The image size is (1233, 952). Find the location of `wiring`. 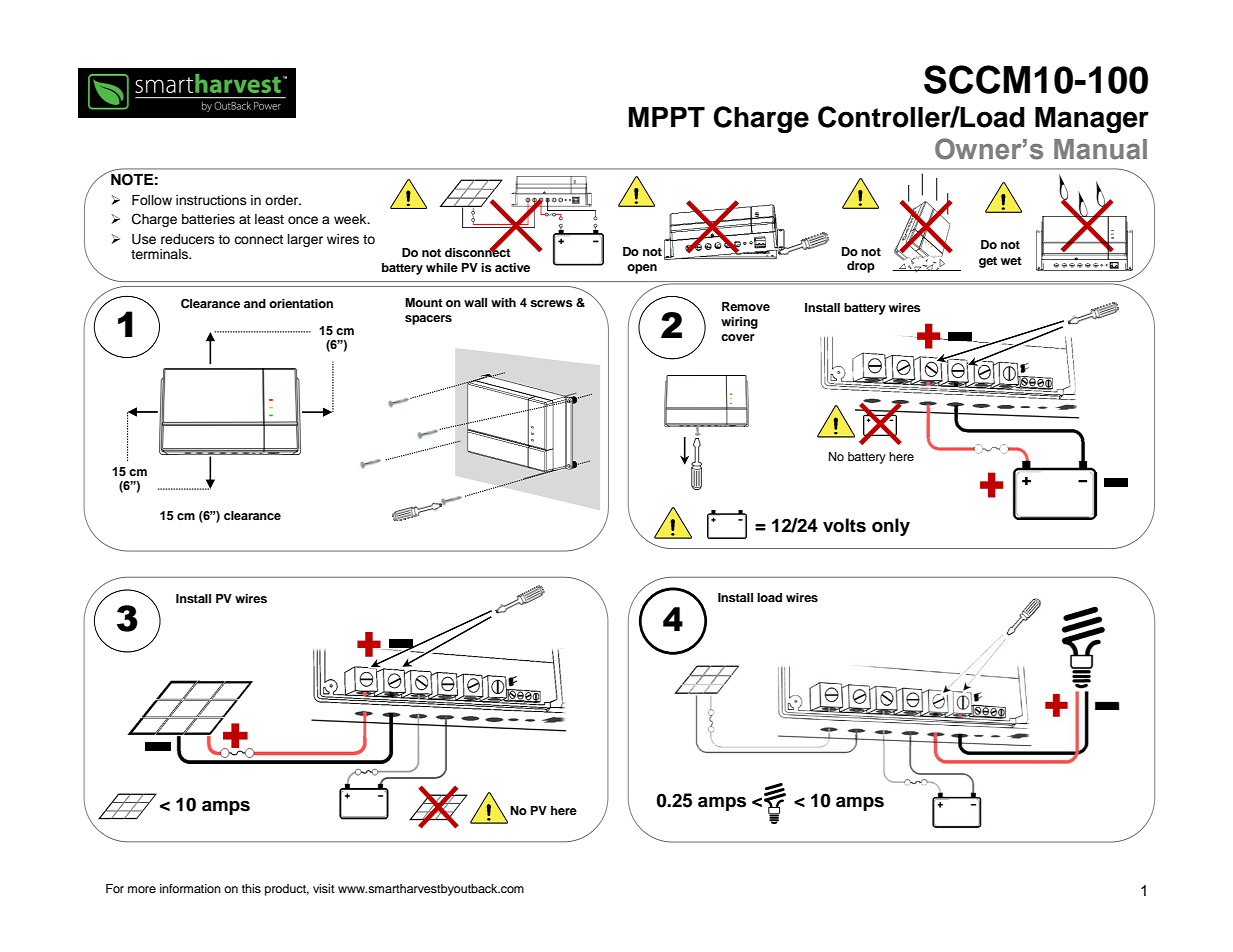

wiring is located at coordinates (739, 323).
